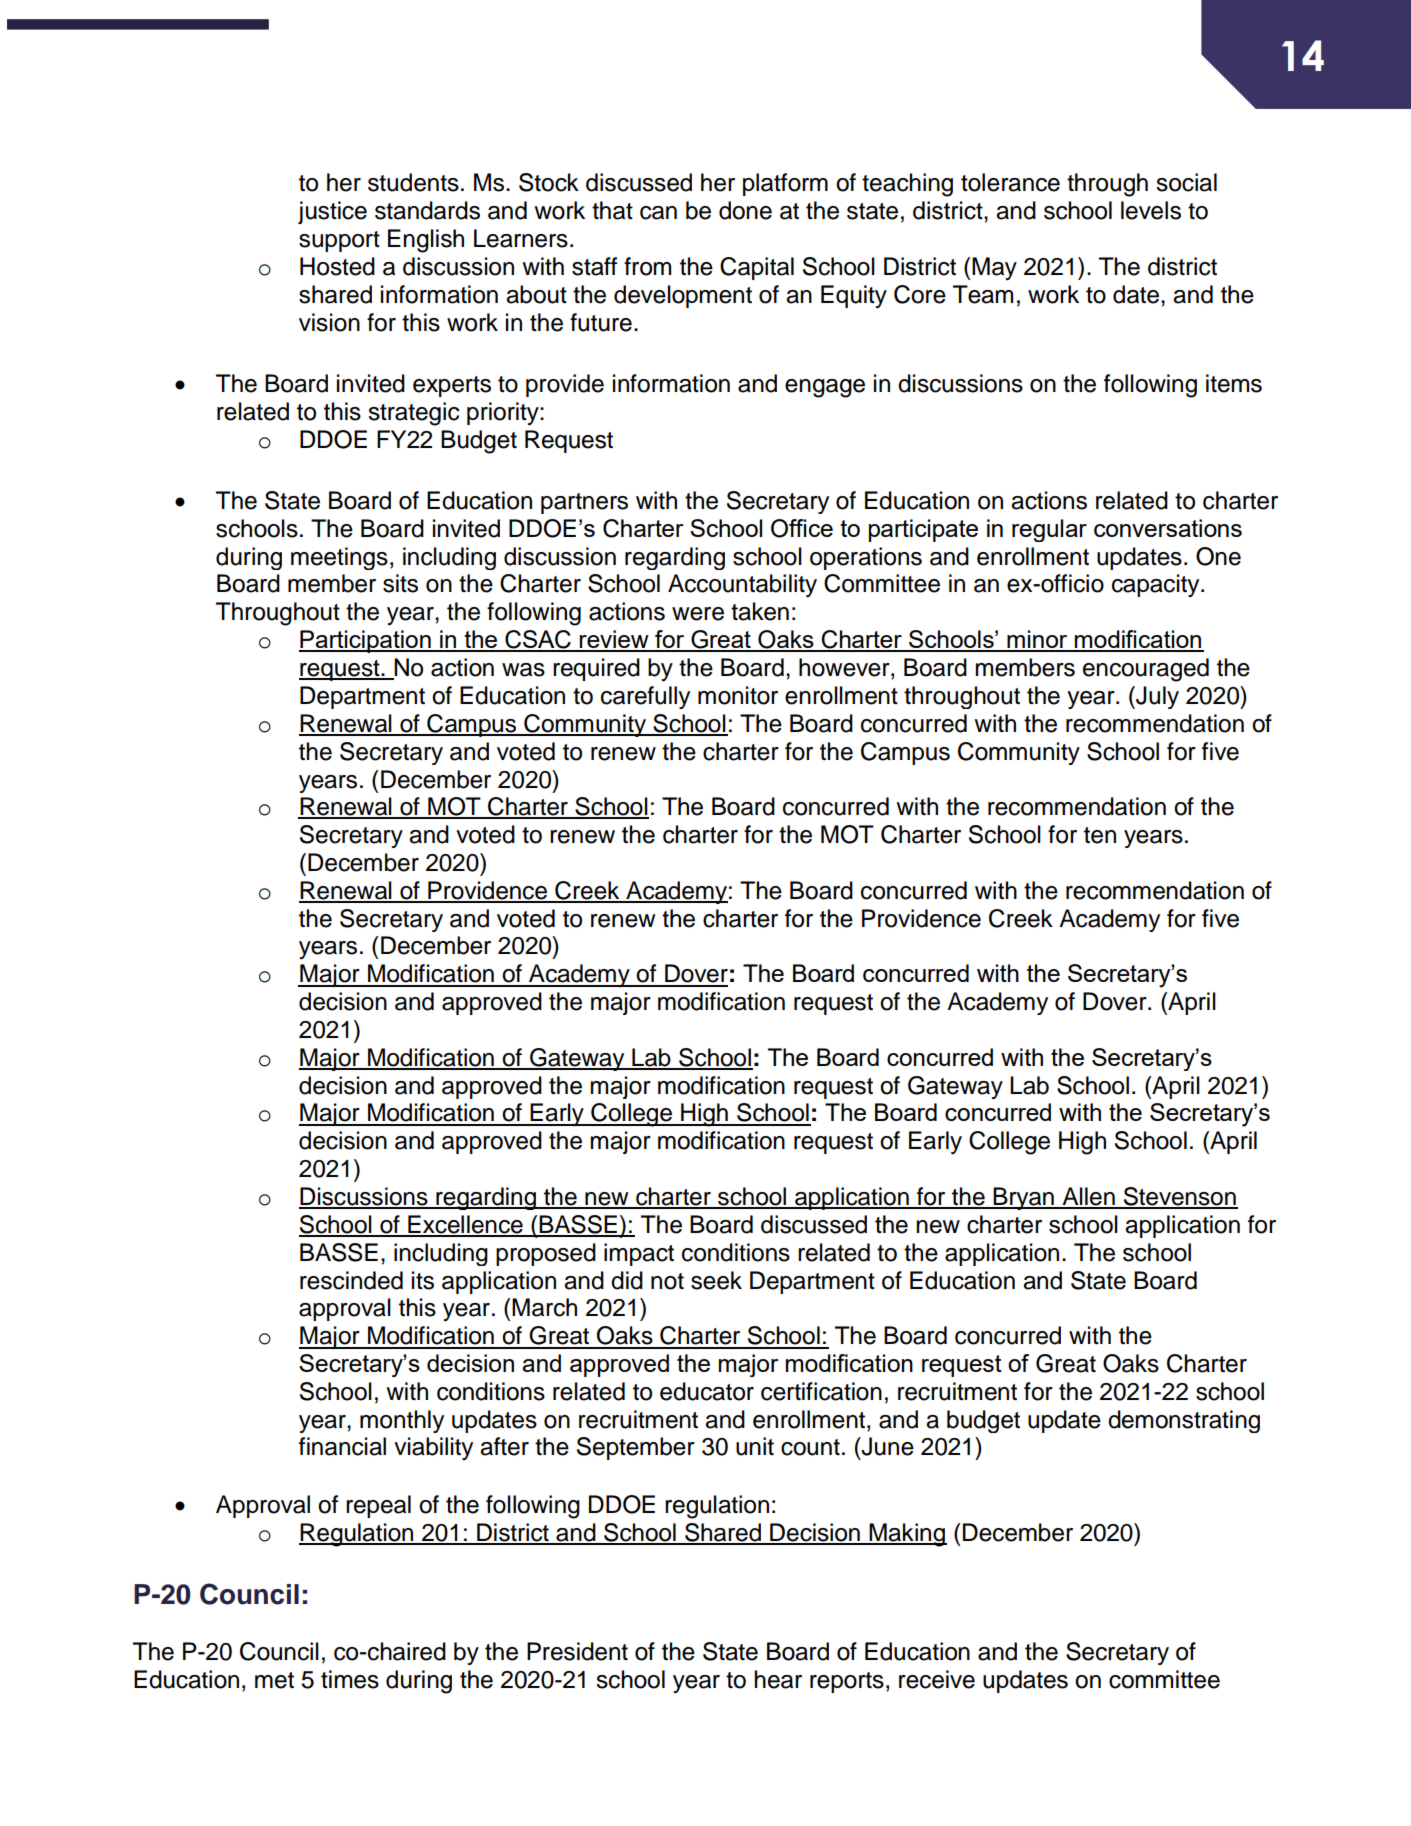 Image resolution: width=1411 pixels, height=1826 pixels. What do you see at coordinates (1151, 210) in the screenshot?
I see `levels` at bounding box center [1151, 210].
